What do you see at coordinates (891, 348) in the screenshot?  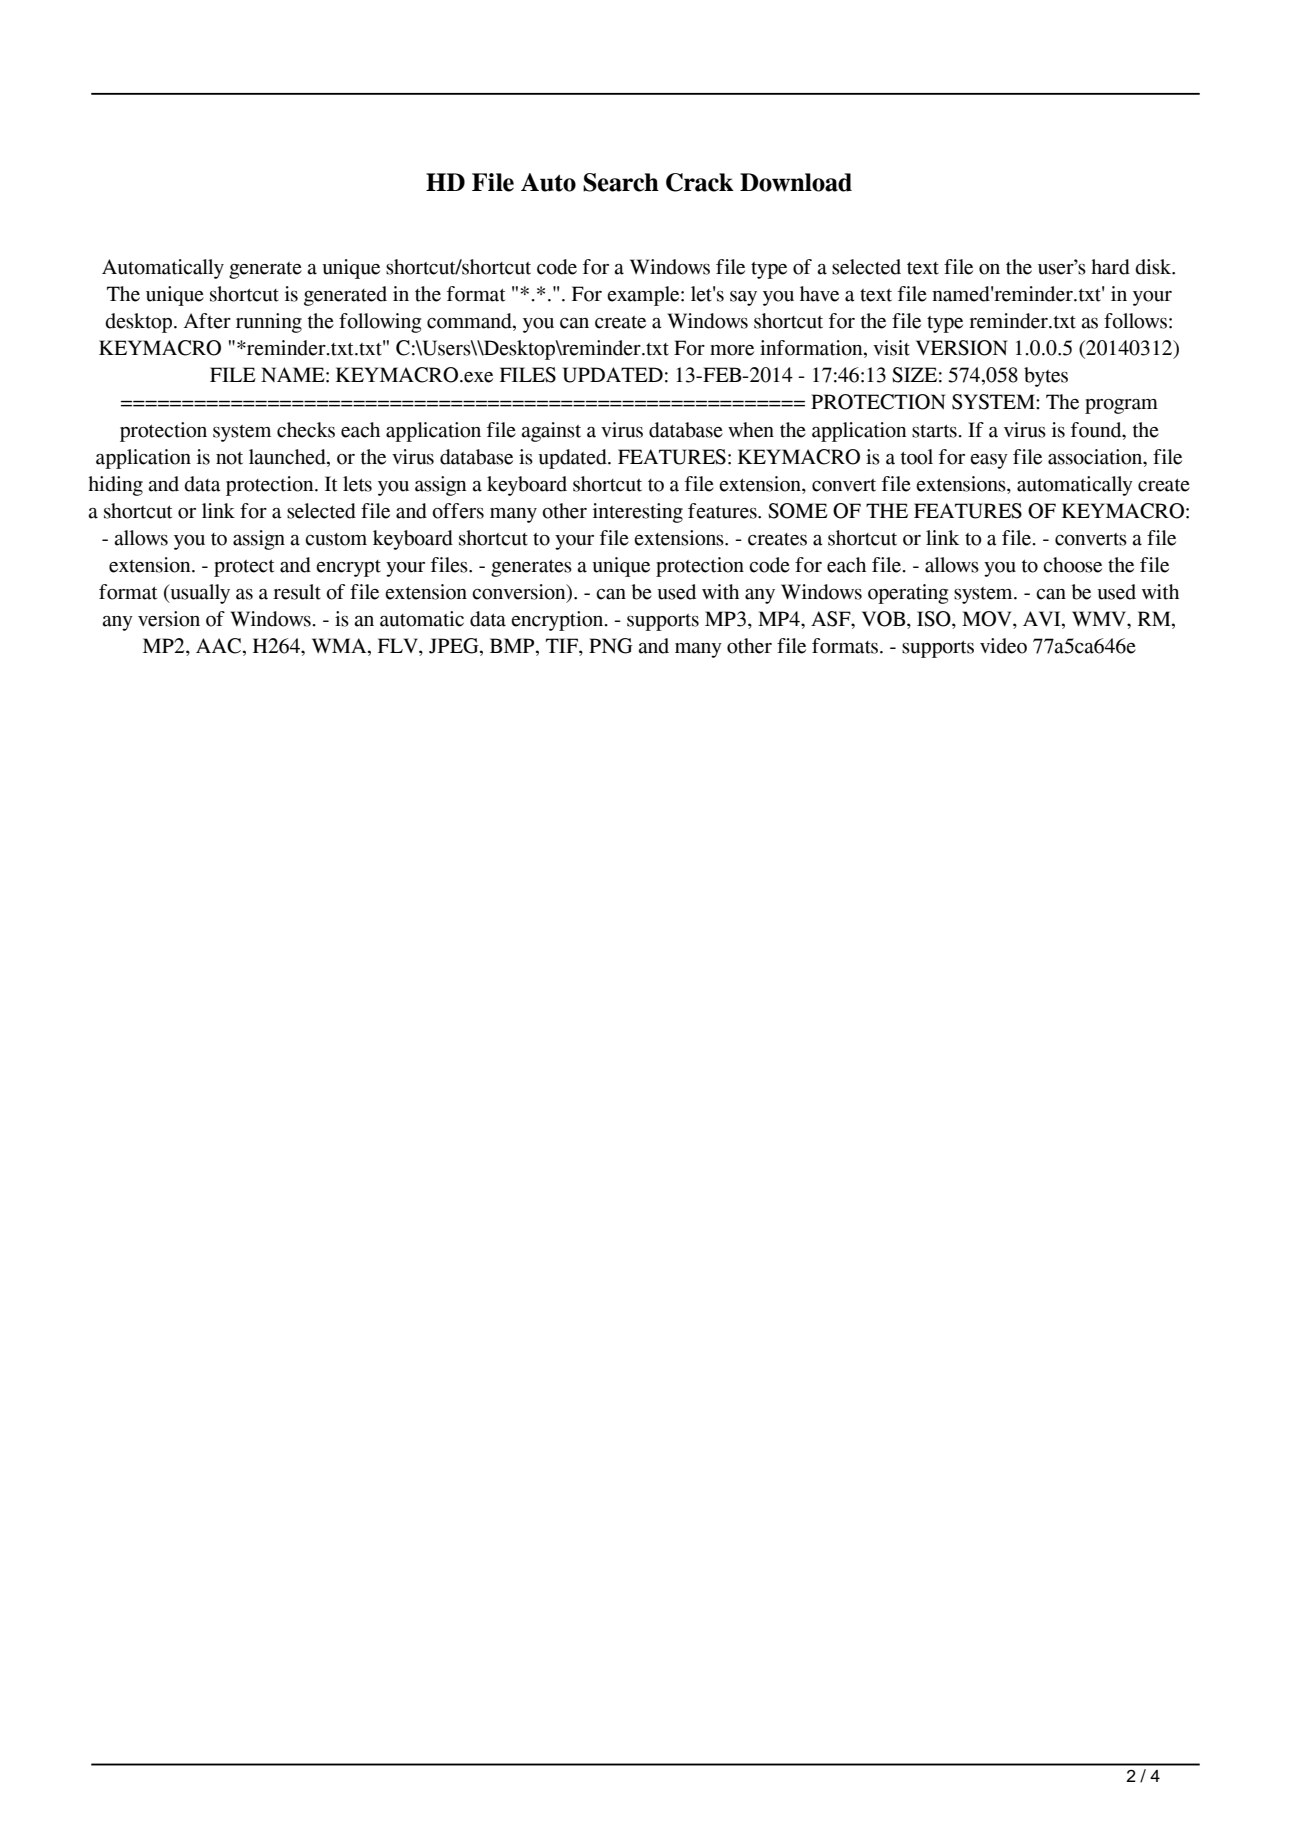 I see `visit` at bounding box center [891, 348].
